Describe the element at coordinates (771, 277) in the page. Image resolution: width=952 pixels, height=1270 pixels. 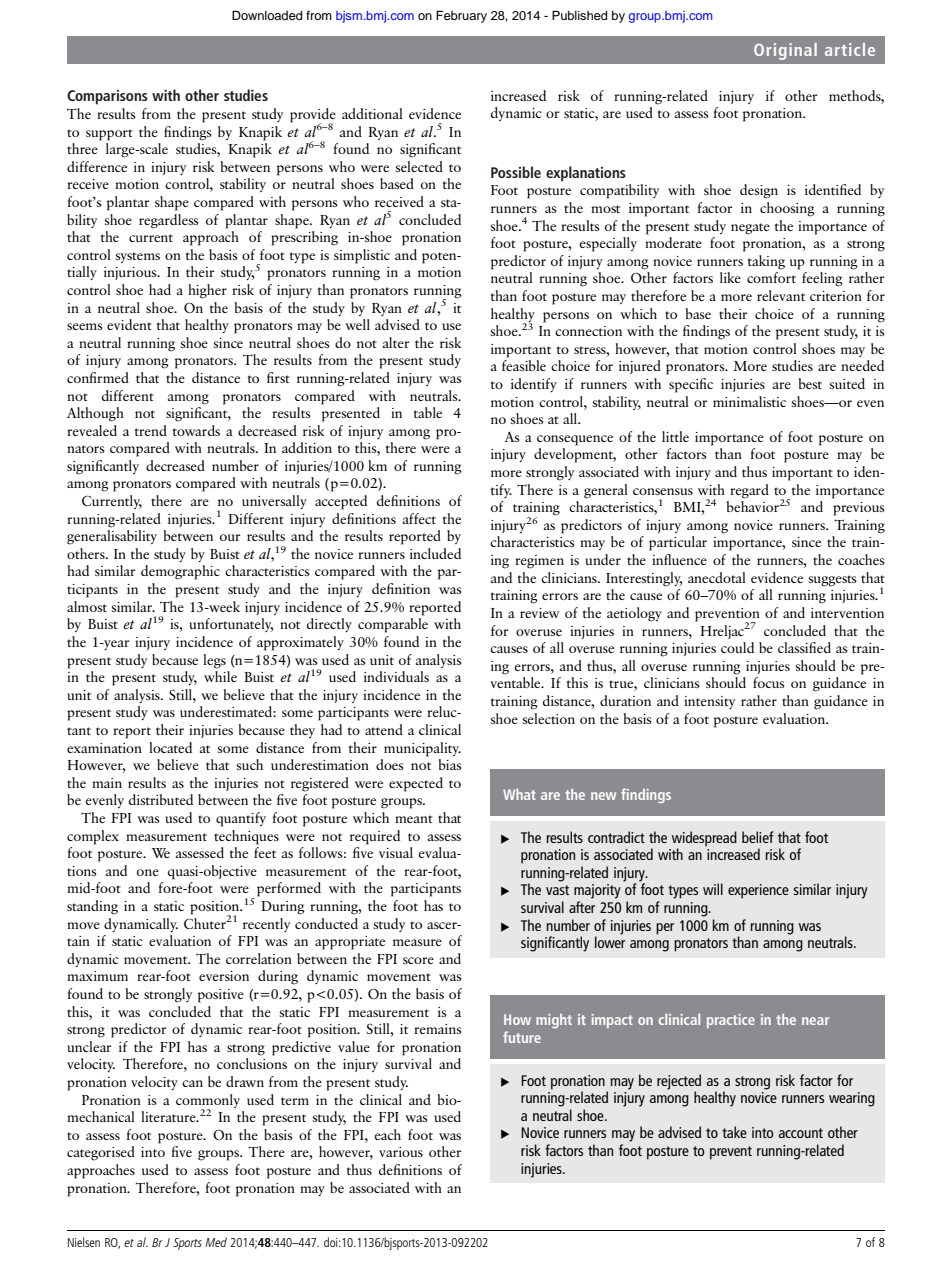
I see `comfort` at that location.
